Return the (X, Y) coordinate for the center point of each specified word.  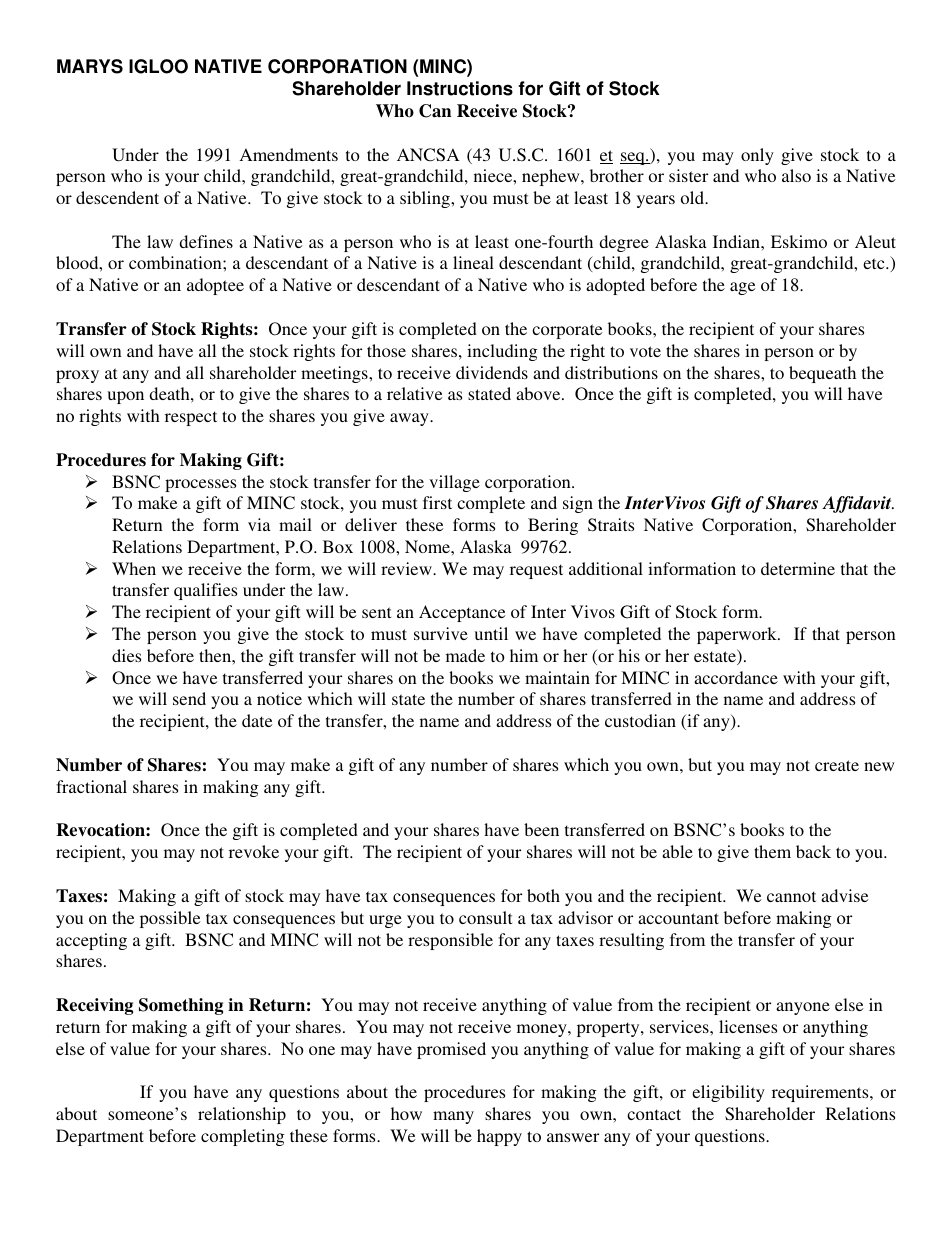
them (772, 851)
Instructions (460, 88)
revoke (254, 851)
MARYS (90, 66)
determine (798, 568)
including (502, 352)
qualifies (205, 591)
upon (125, 397)
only (757, 156)
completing (243, 1137)
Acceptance (462, 613)
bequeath (822, 374)
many (453, 1117)
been (541, 829)
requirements (821, 1093)
